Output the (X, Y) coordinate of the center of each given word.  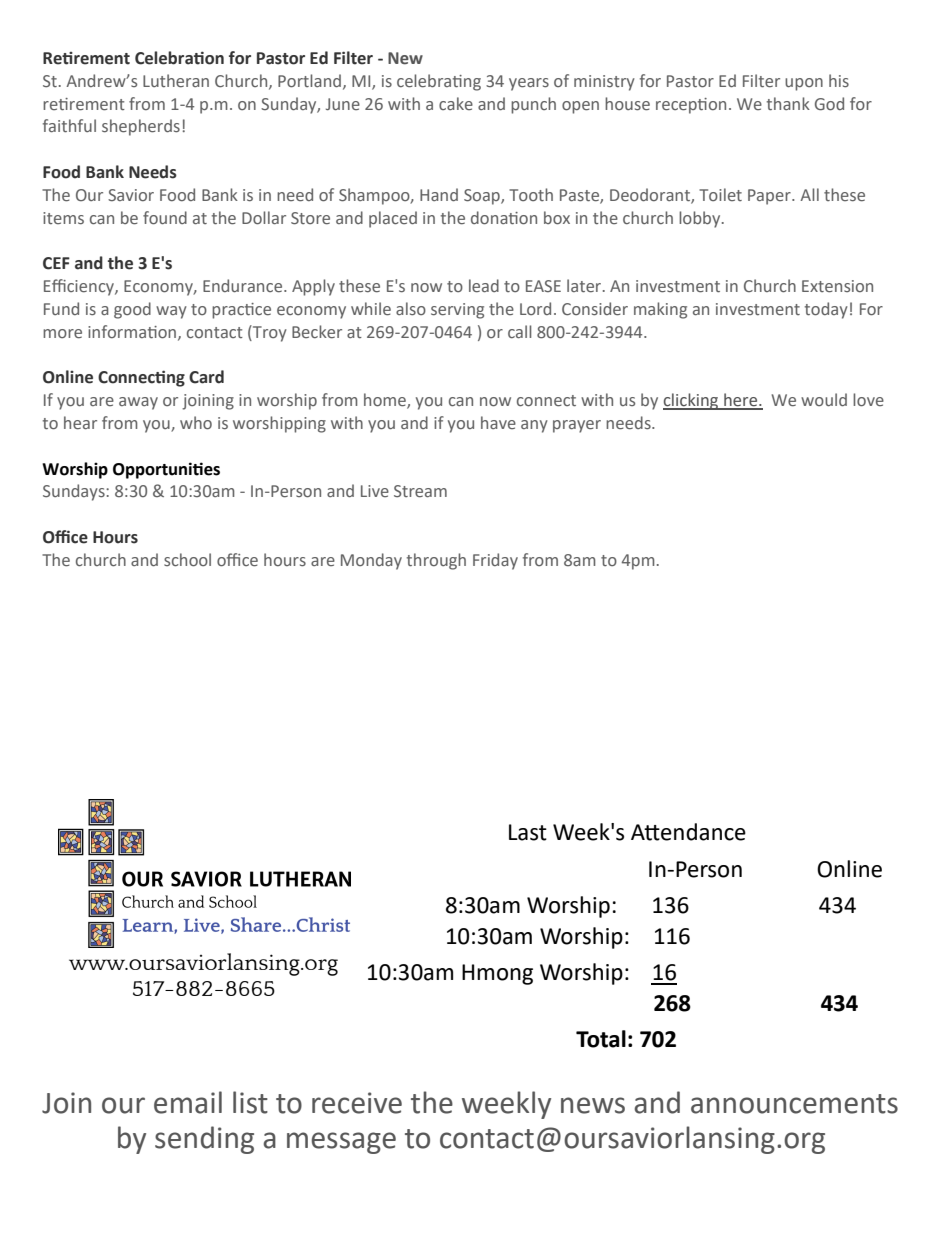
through (436, 561)
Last (528, 832)
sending (204, 1140)
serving (457, 311)
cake (456, 103)
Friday (495, 561)
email (188, 1102)
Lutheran (176, 81)
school (187, 559)
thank (788, 103)
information (132, 331)
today (826, 310)
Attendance (688, 832)
